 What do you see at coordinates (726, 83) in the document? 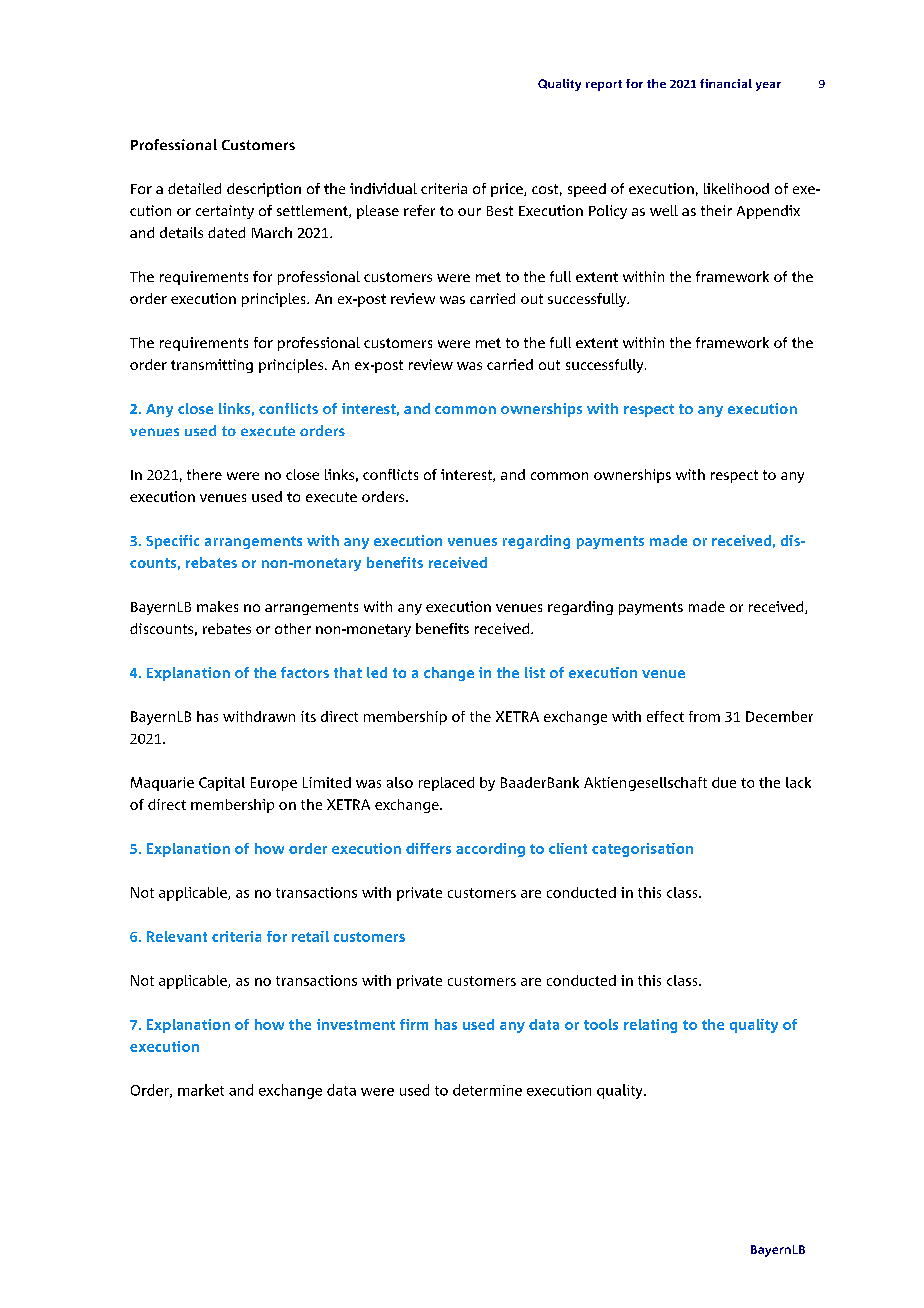
I see `financial` at bounding box center [726, 83].
